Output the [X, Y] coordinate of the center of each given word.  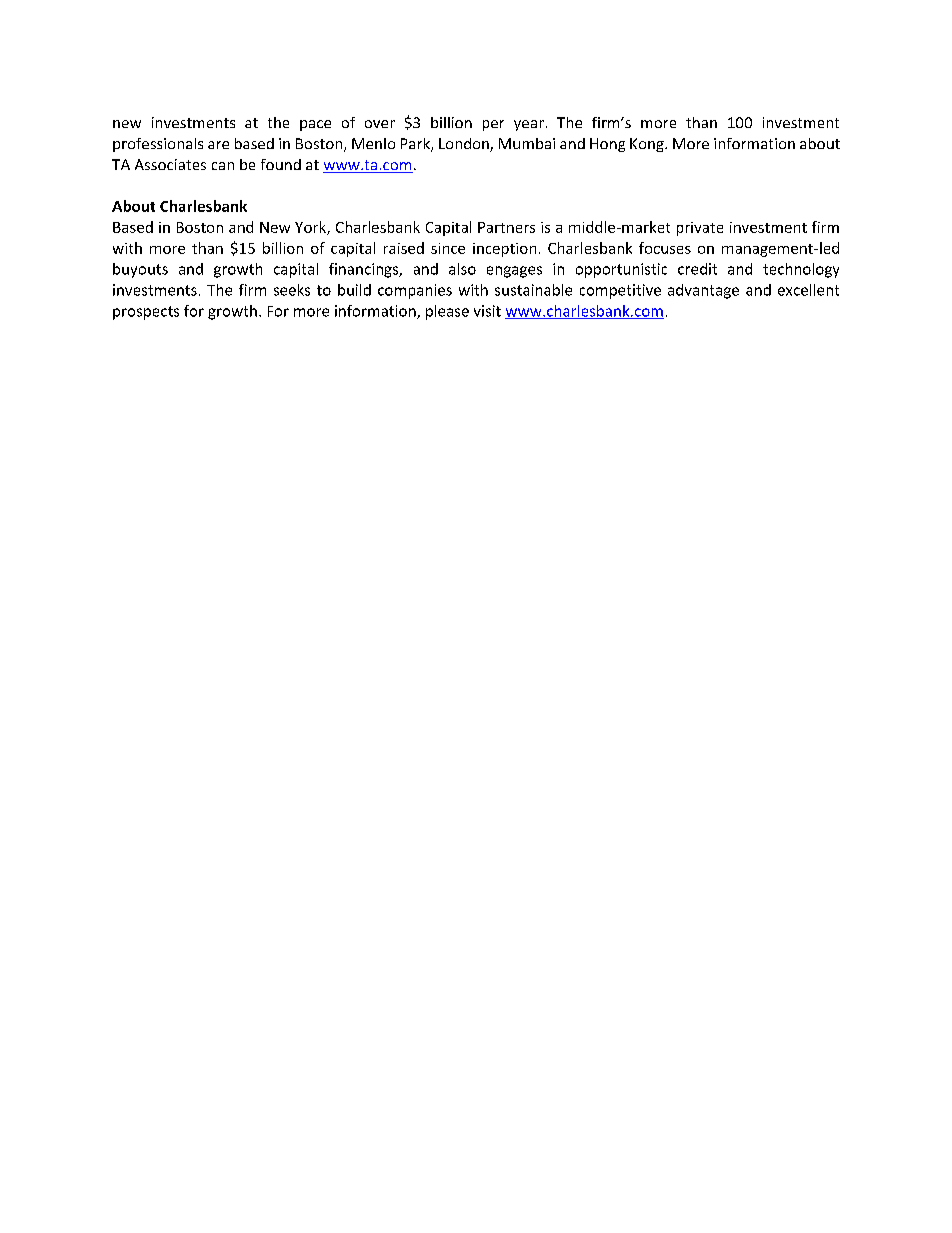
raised [404, 248]
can [223, 166]
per [493, 125]
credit [697, 269]
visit [487, 311]
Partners [506, 227]
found [281, 164]
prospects [146, 313]
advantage [703, 291]
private [700, 229]
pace [315, 125]
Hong [607, 145]
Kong [648, 145]
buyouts [140, 270]
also [462, 269]
